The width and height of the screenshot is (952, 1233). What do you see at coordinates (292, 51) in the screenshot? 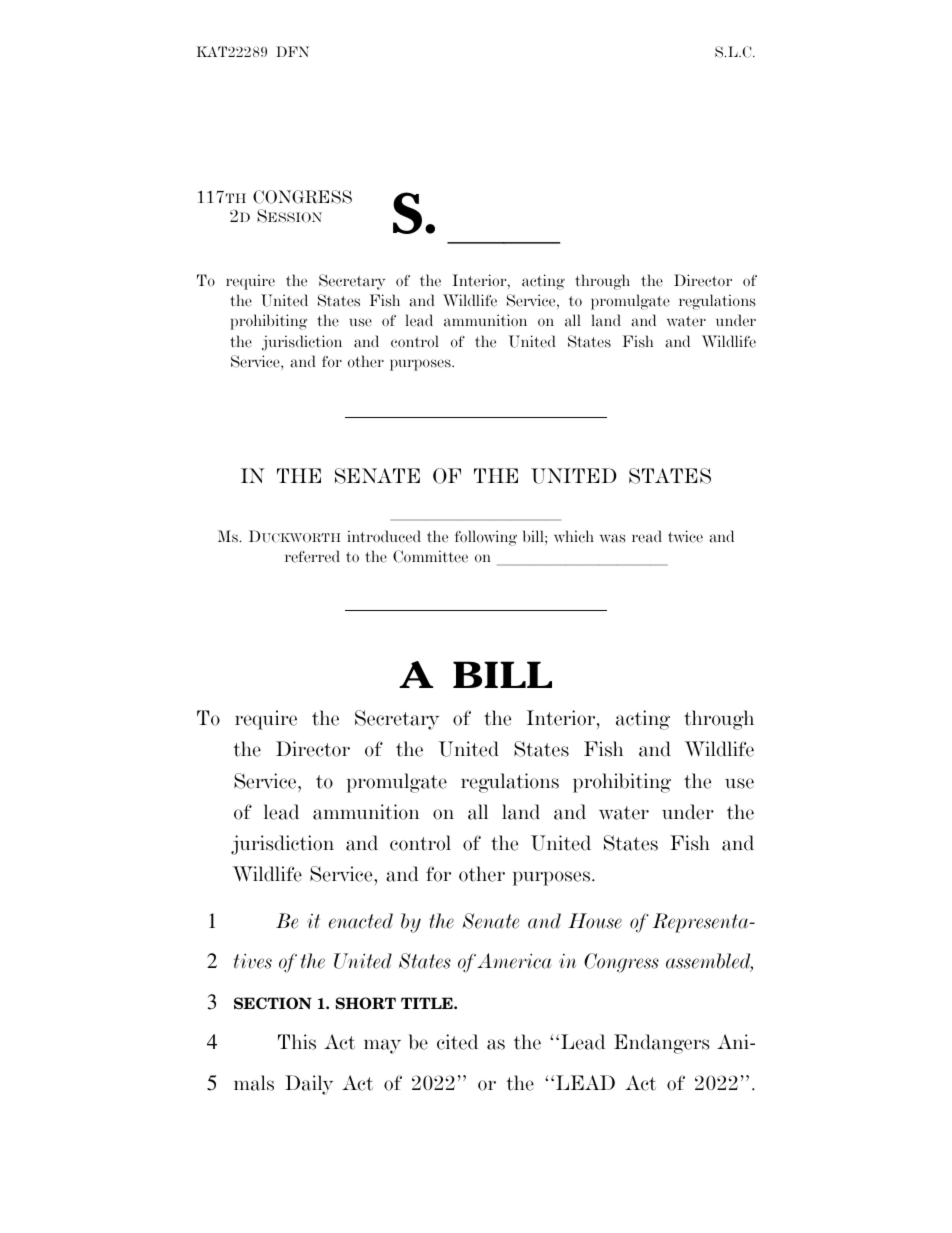
I see `DFN` at bounding box center [292, 51].
